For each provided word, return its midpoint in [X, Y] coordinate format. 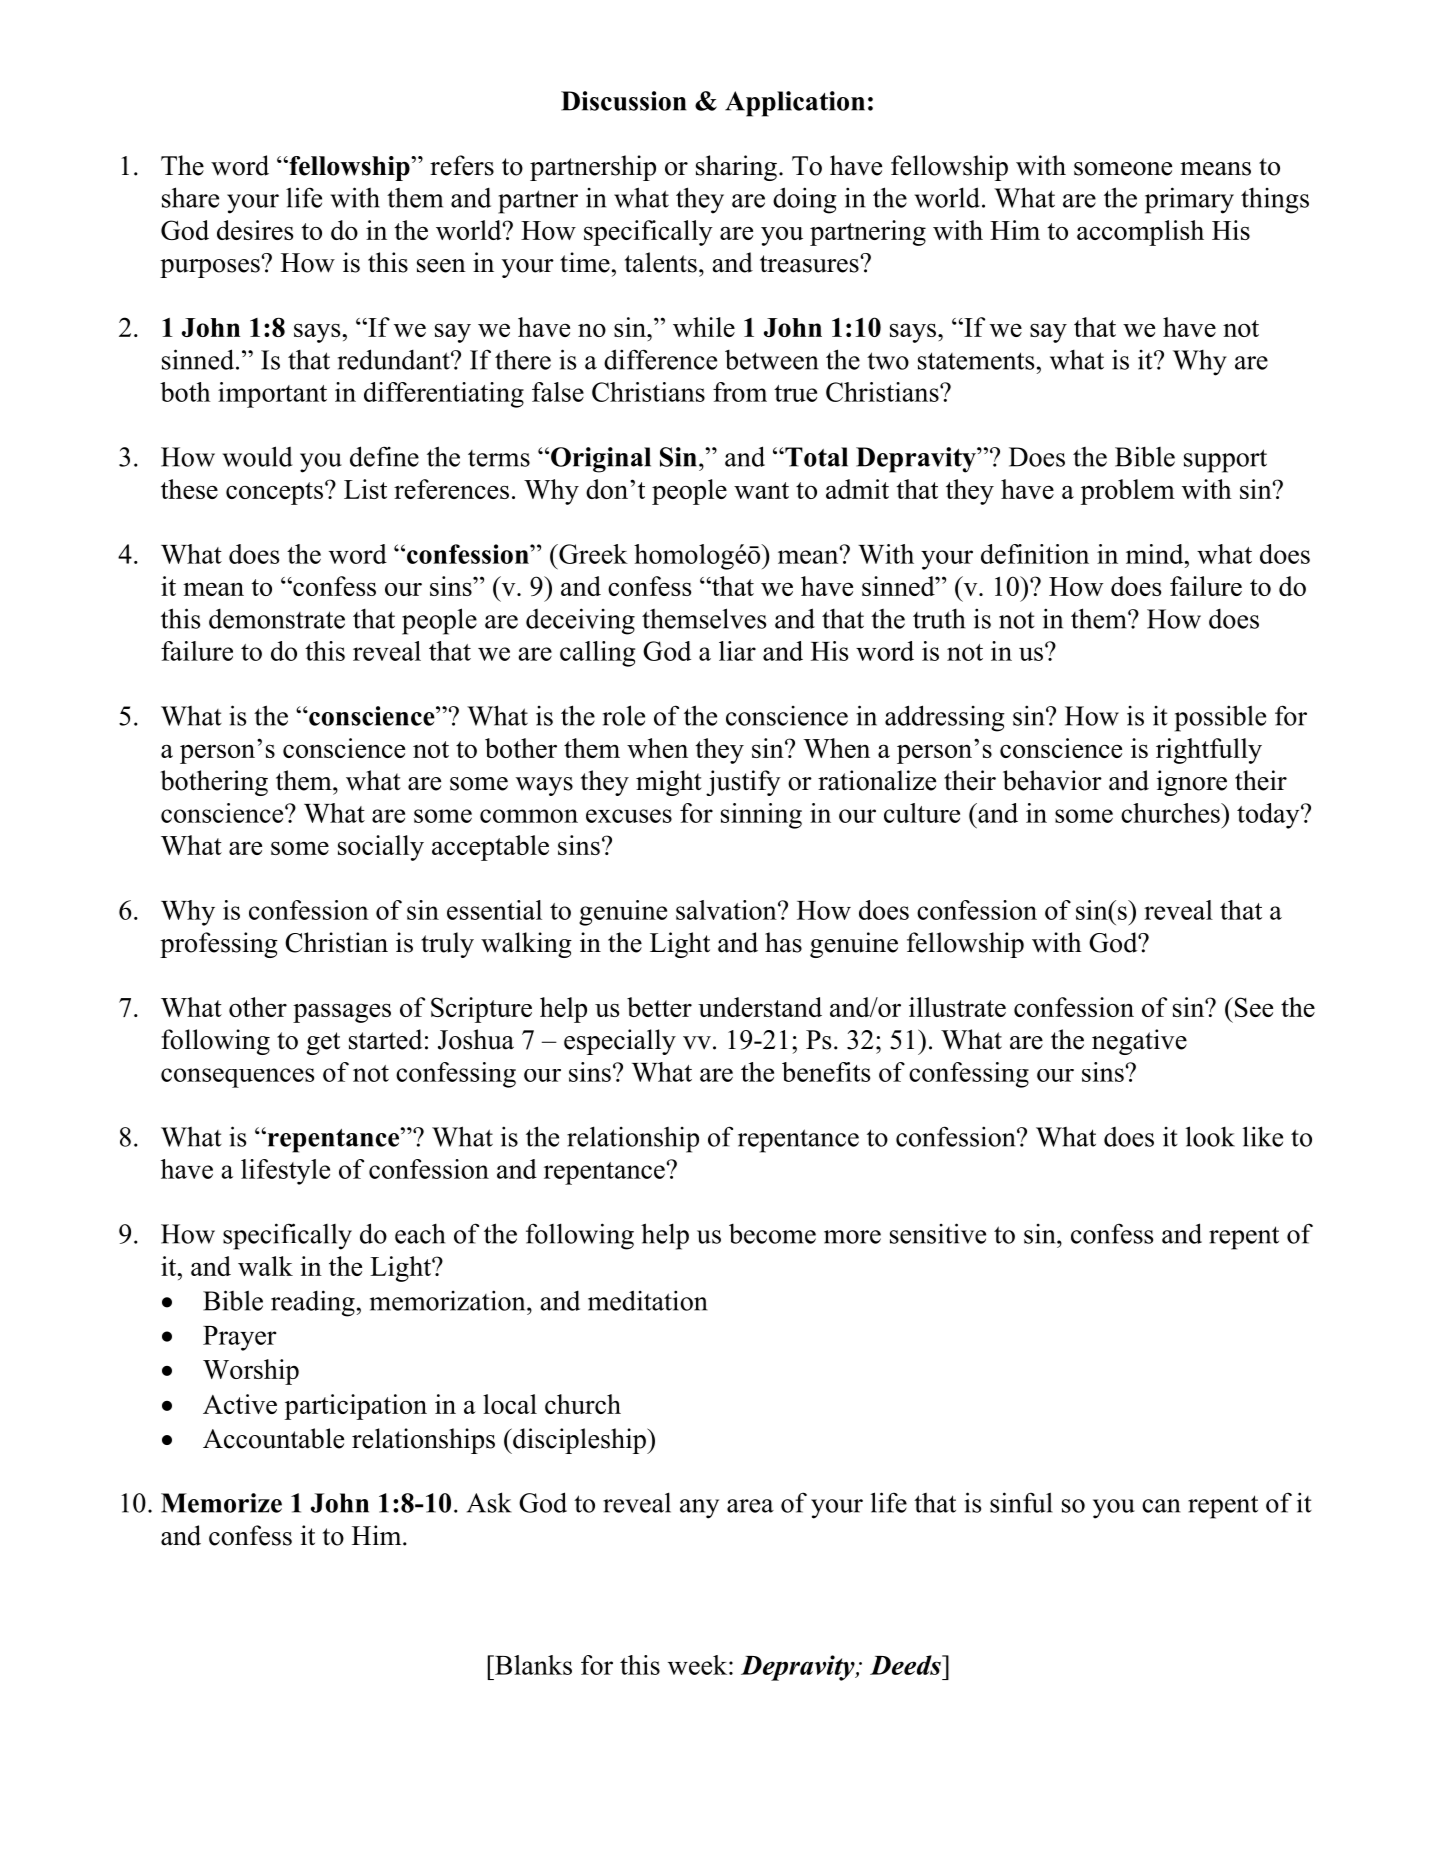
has [783, 942]
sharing [736, 168]
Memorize [221, 1503]
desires [255, 230]
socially [381, 848]
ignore [1192, 783]
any [699, 1509]
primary [1189, 200]
